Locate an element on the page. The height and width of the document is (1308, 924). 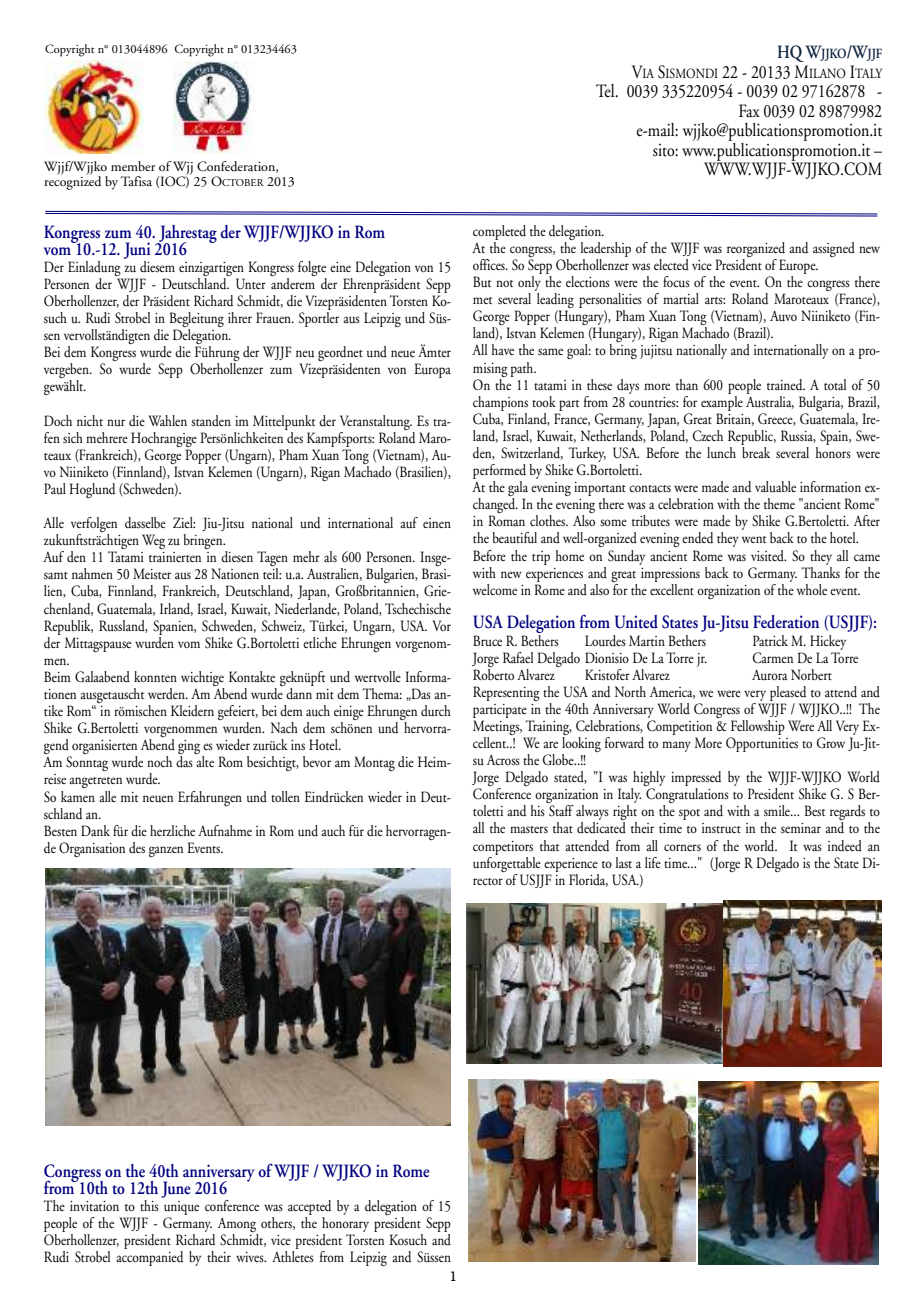
this is located at coordinates (149, 1205).
